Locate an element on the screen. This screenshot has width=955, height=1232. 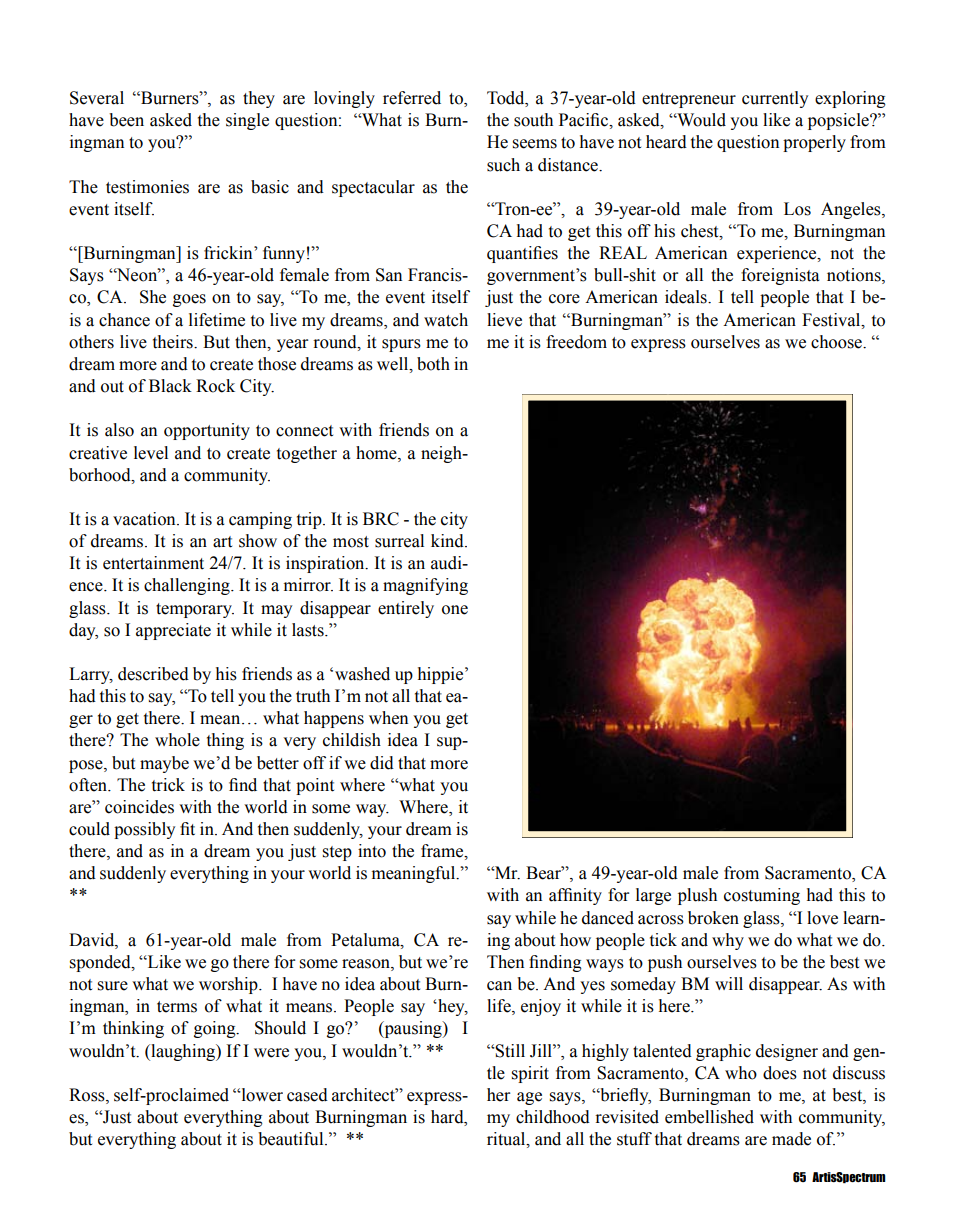
such is located at coordinates (503, 165).
